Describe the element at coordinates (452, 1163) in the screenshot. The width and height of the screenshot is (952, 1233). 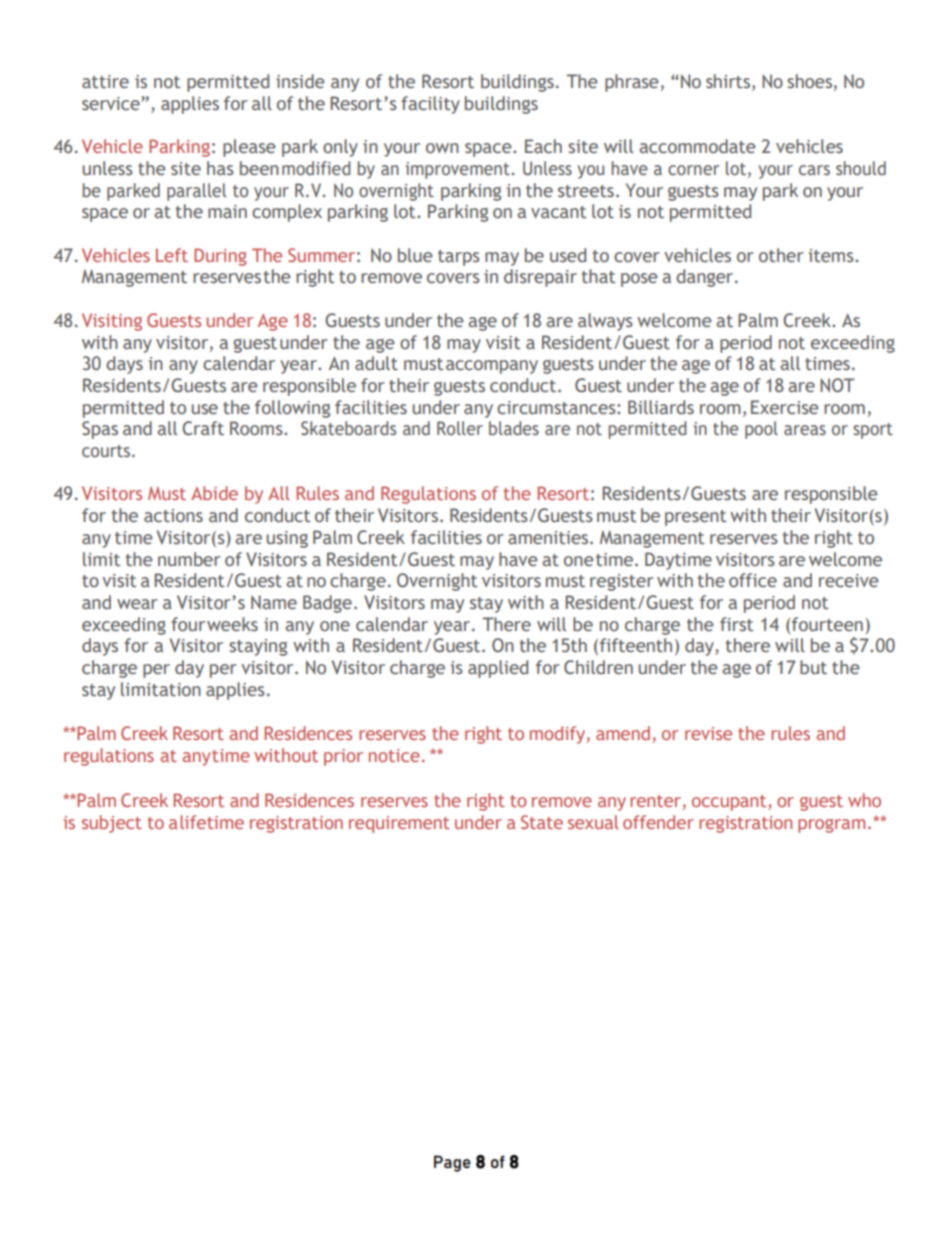
I see `Page` at that location.
